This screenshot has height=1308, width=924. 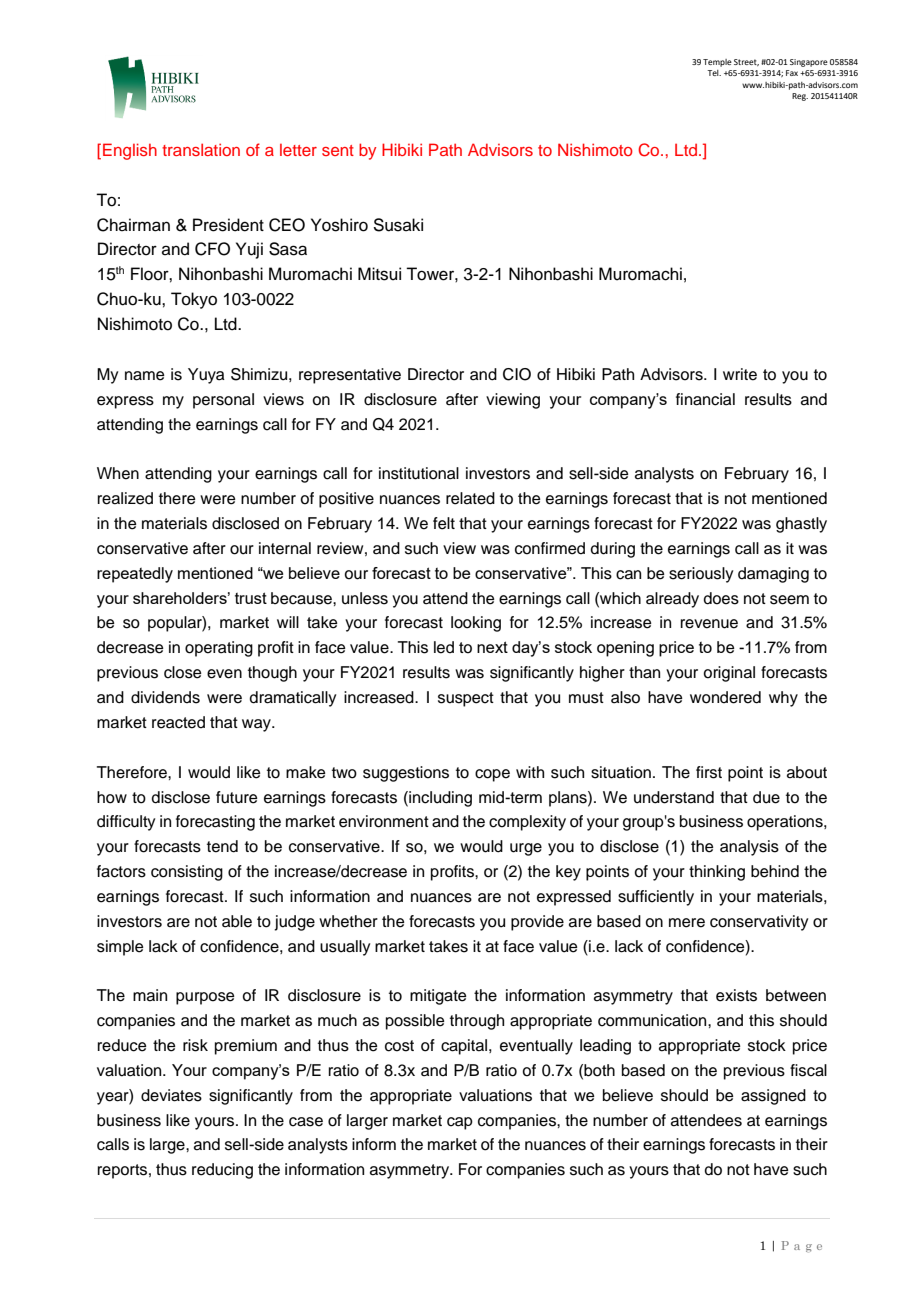 What do you see at coordinates (222, 1171) in the screenshot?
I see `reducing` at bounding box center [222, 1171].
